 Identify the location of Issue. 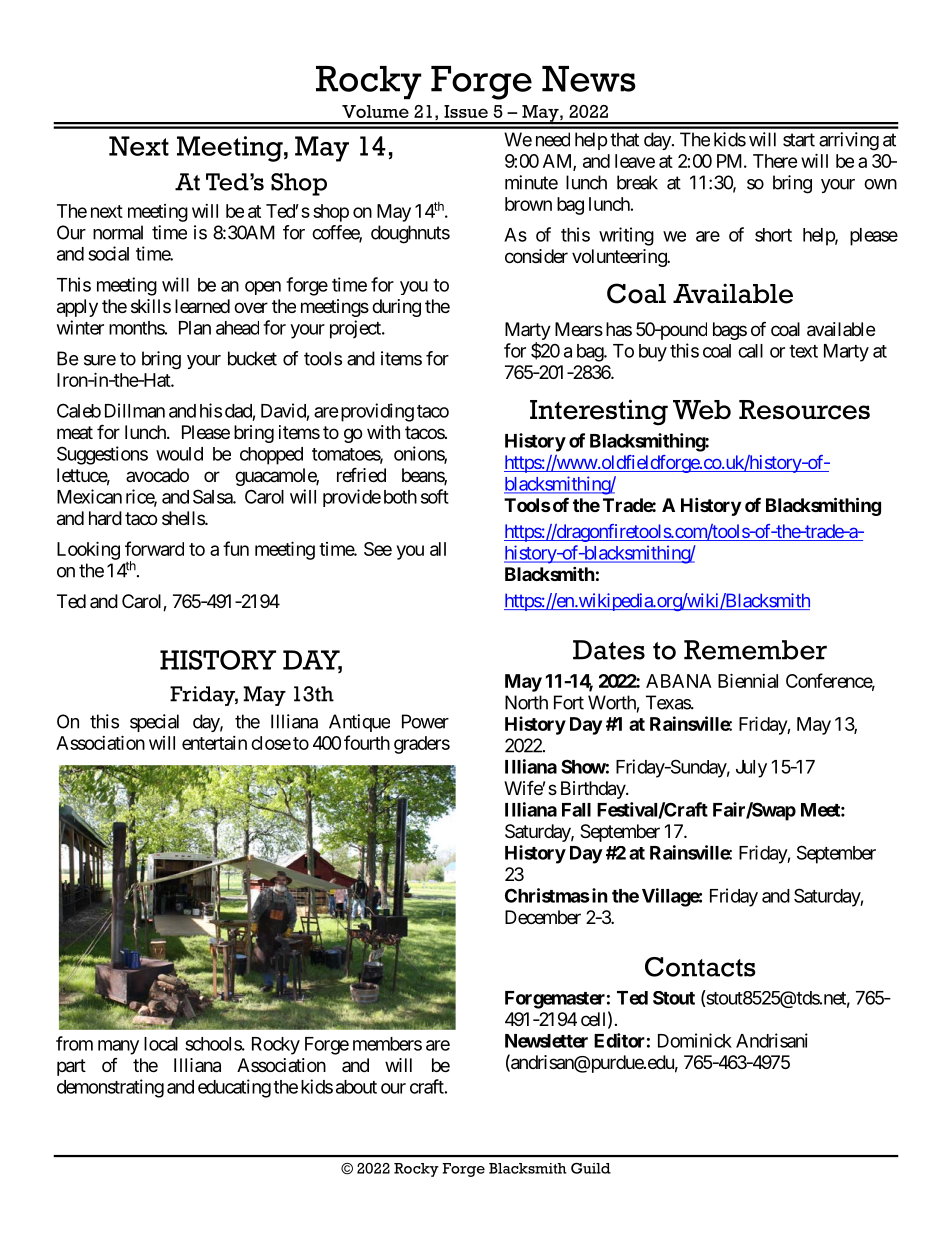
(466, 111).
